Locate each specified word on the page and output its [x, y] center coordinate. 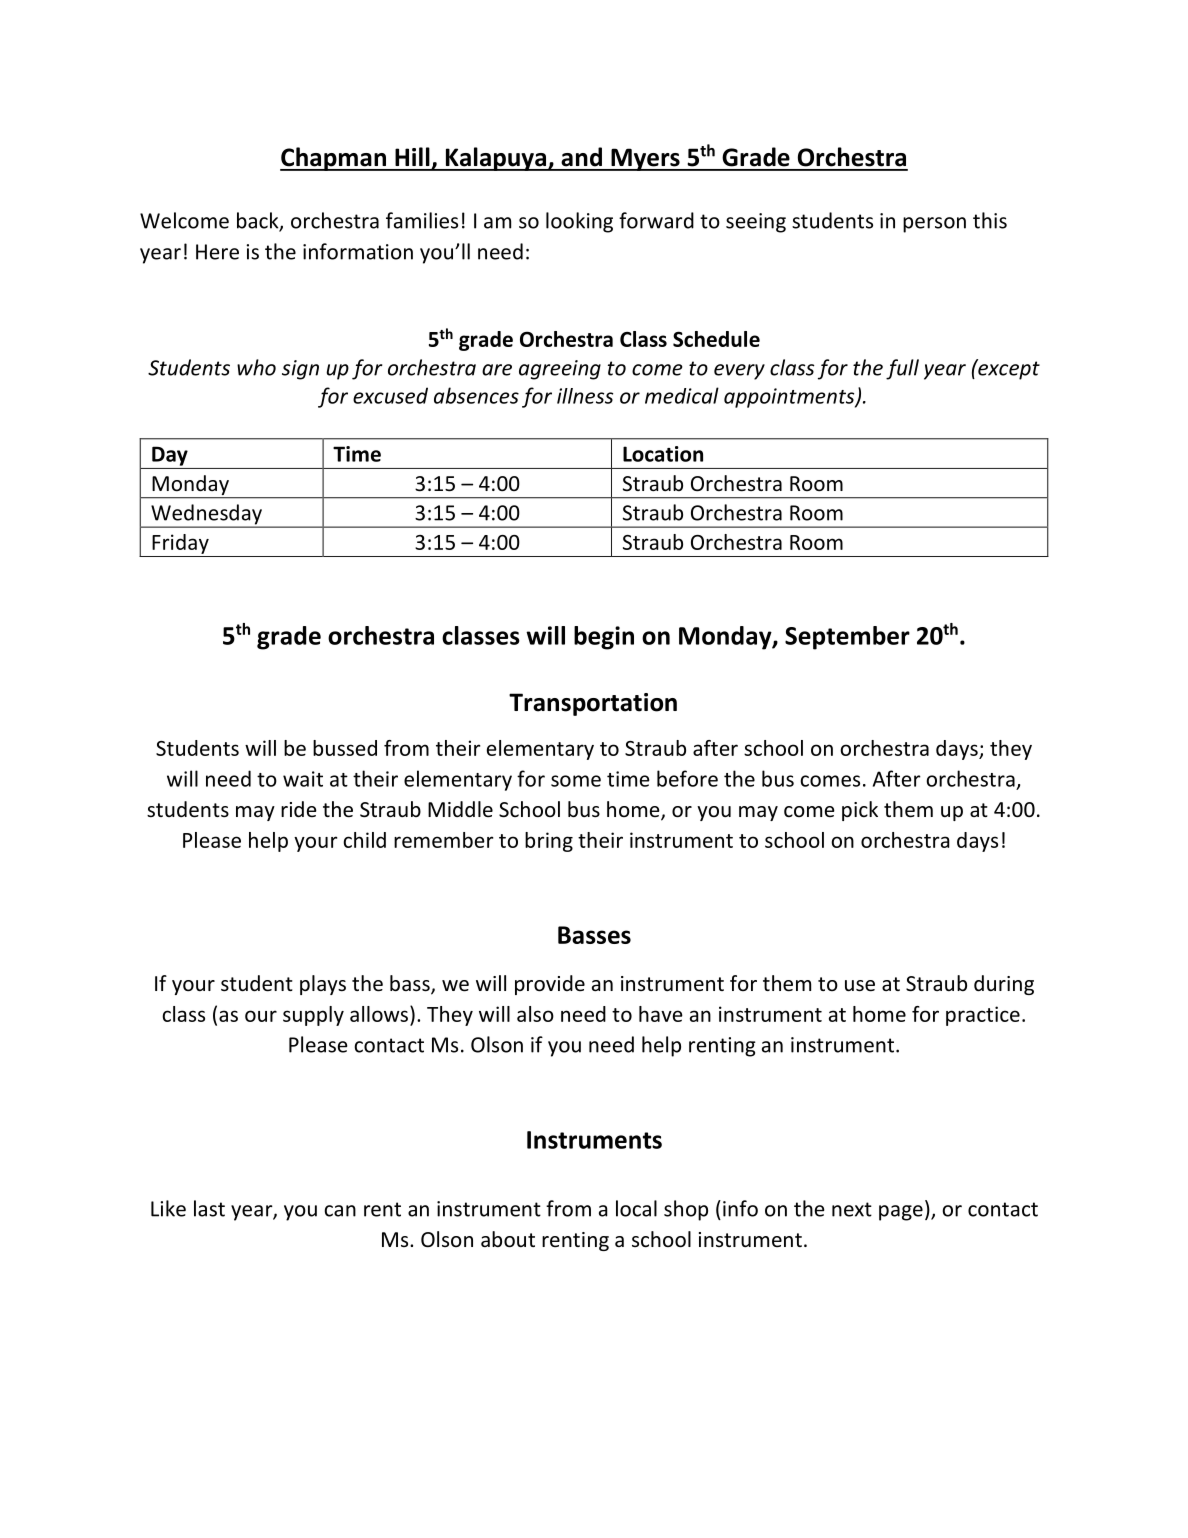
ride [299, 809]
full [902, 369]
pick [860, 811]
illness [585, 396]
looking [579, 222]
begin [604, 638]
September [847, 638]
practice [983, 1016]
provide [550, 985]
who [256, 367]
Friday [180, 544]
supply [313, 1016]
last [209, 1208]
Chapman [334, 159]
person [934, 225]
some [576, 781]
